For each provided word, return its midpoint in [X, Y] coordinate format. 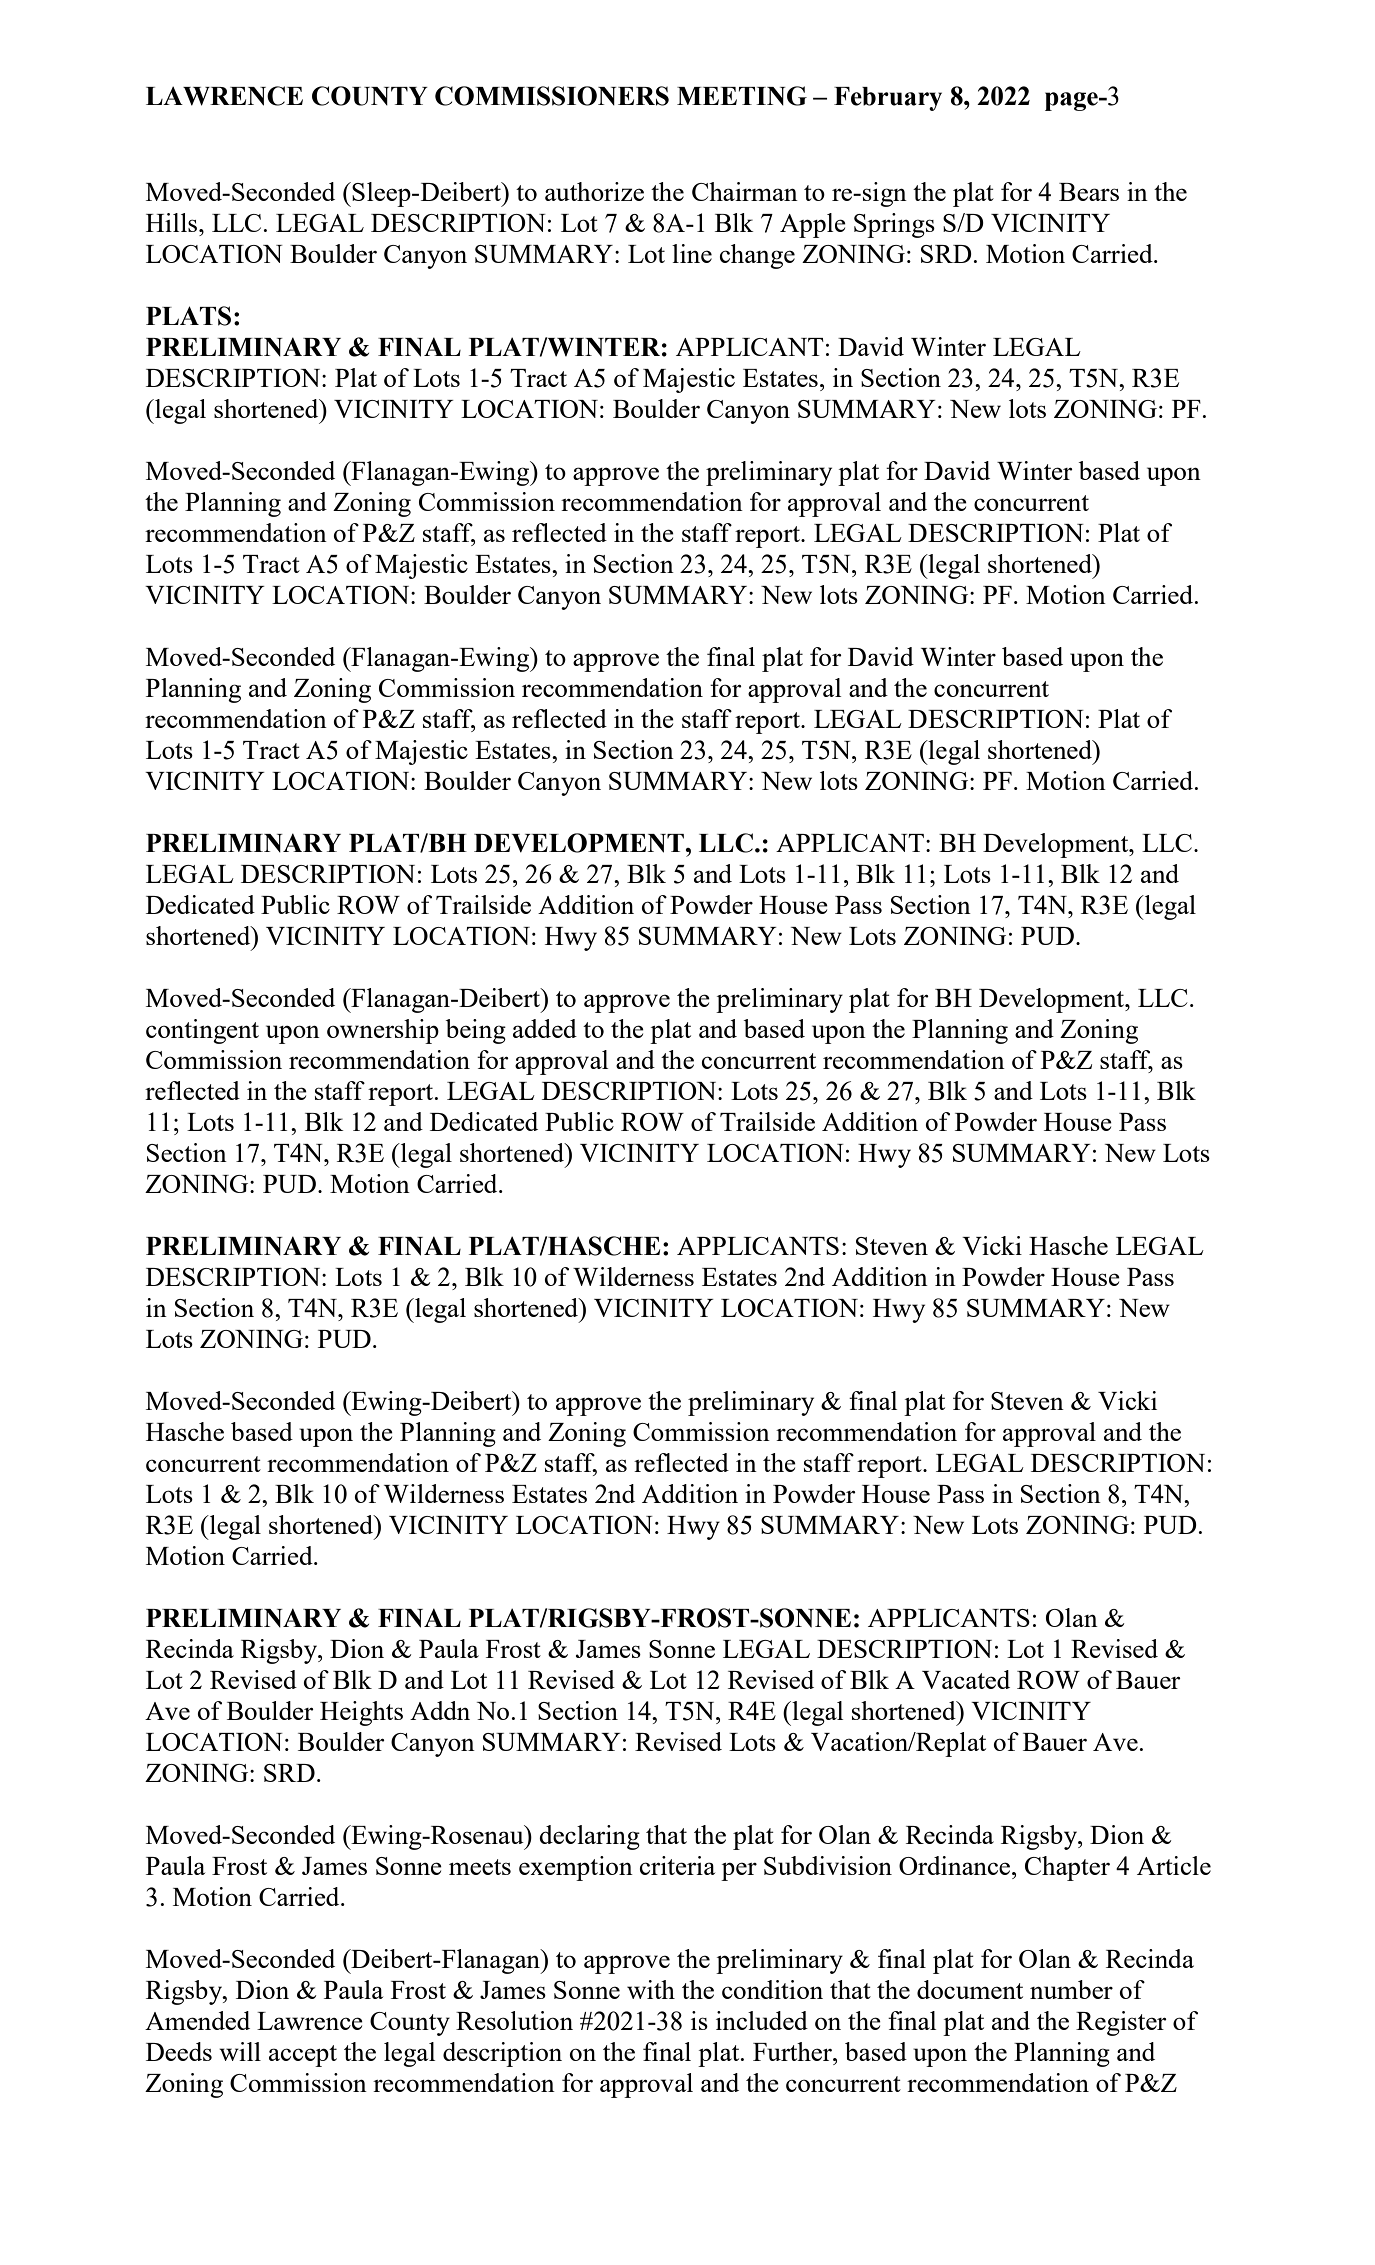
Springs [894, 225]
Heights [361, 1713]
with [651, 1989]
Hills [173, 222]
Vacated [966, 1679]
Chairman [745, 191]
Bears [1089, 192]
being [475, 1031]
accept [303, 2056]
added [545, 1028]
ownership [383, 1031]
